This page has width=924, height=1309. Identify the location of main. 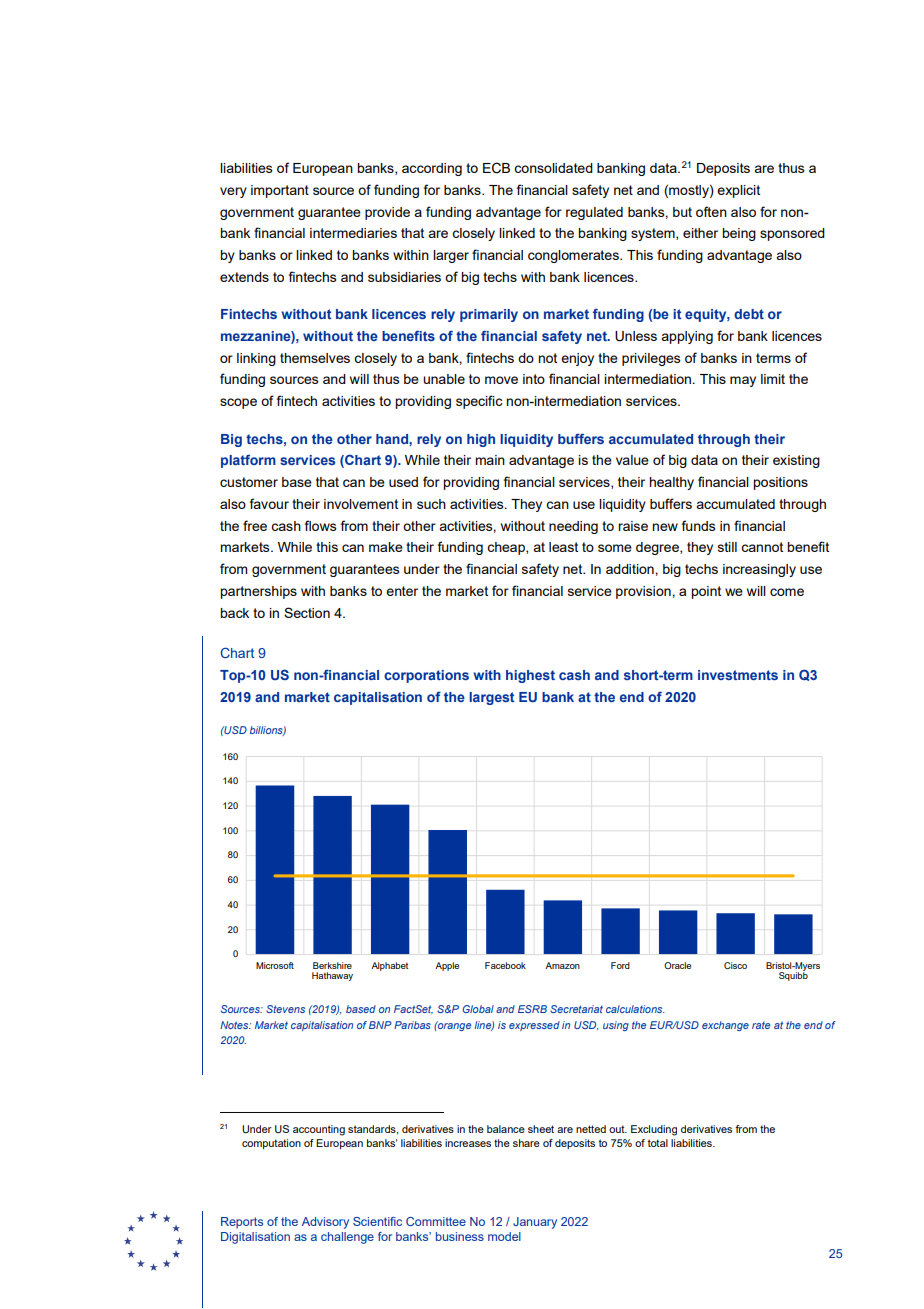
(490, 460).
